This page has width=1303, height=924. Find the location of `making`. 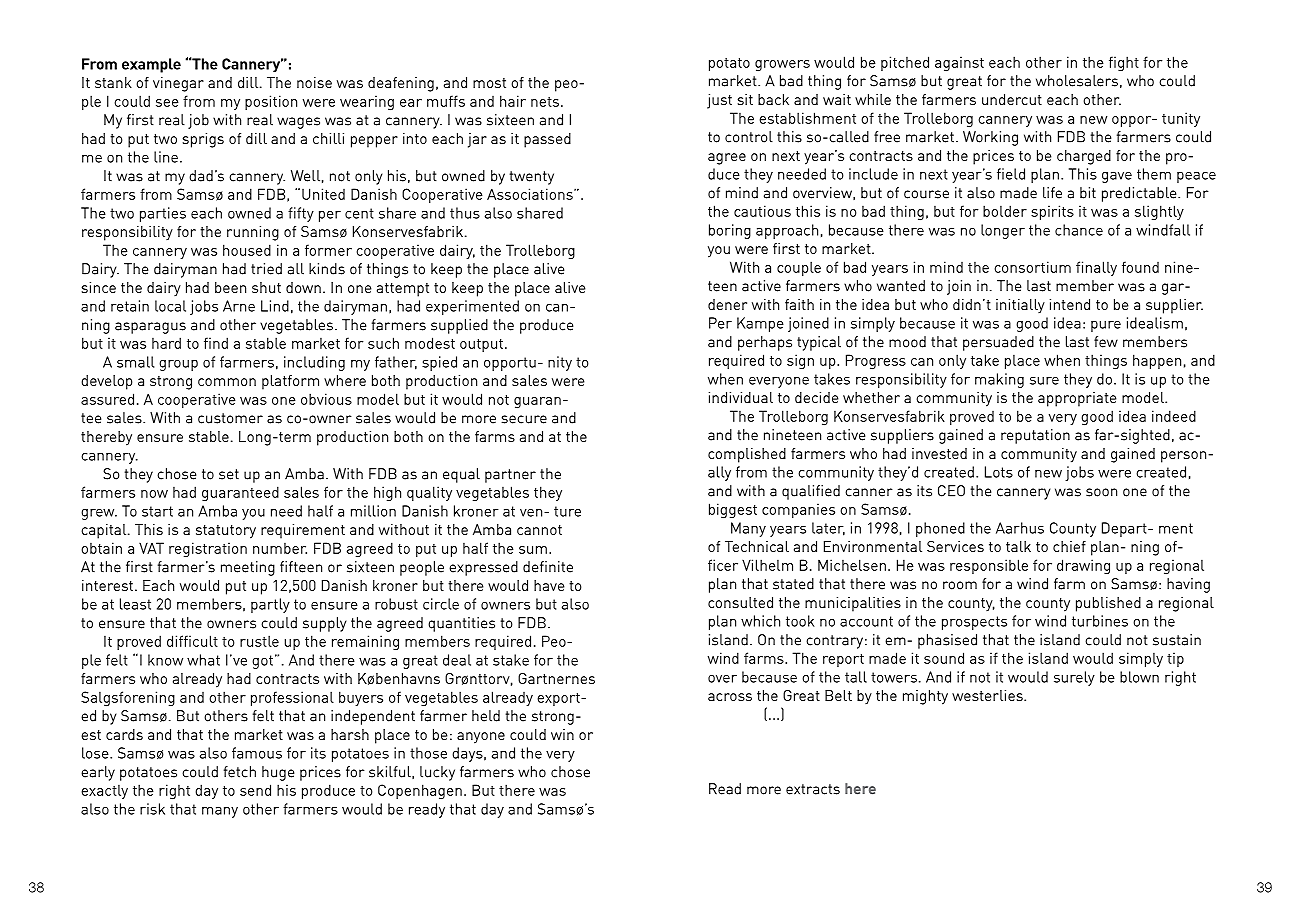

making is located at coordinates (999, 380).
